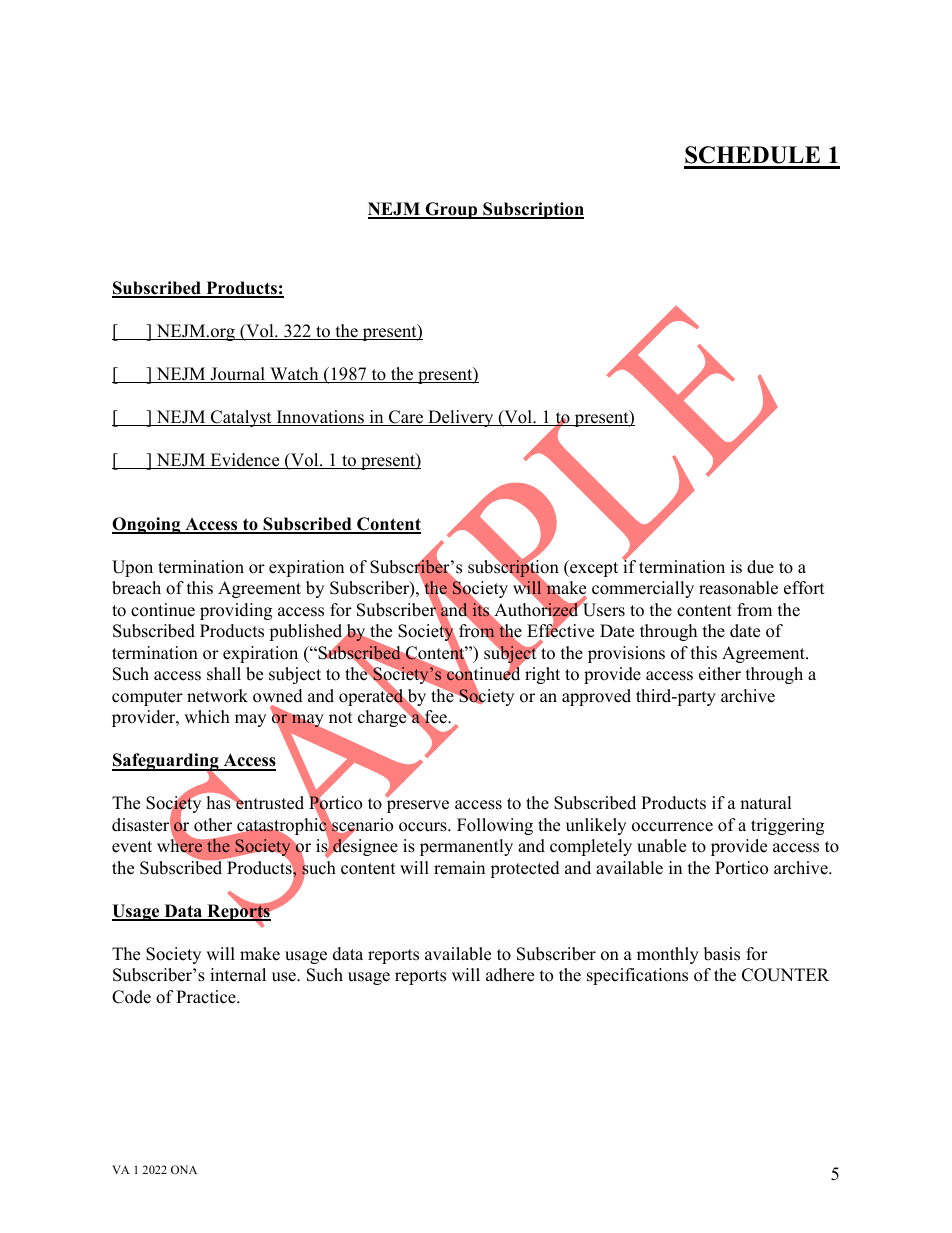  I want to click on preserve, so click(418, 806).
